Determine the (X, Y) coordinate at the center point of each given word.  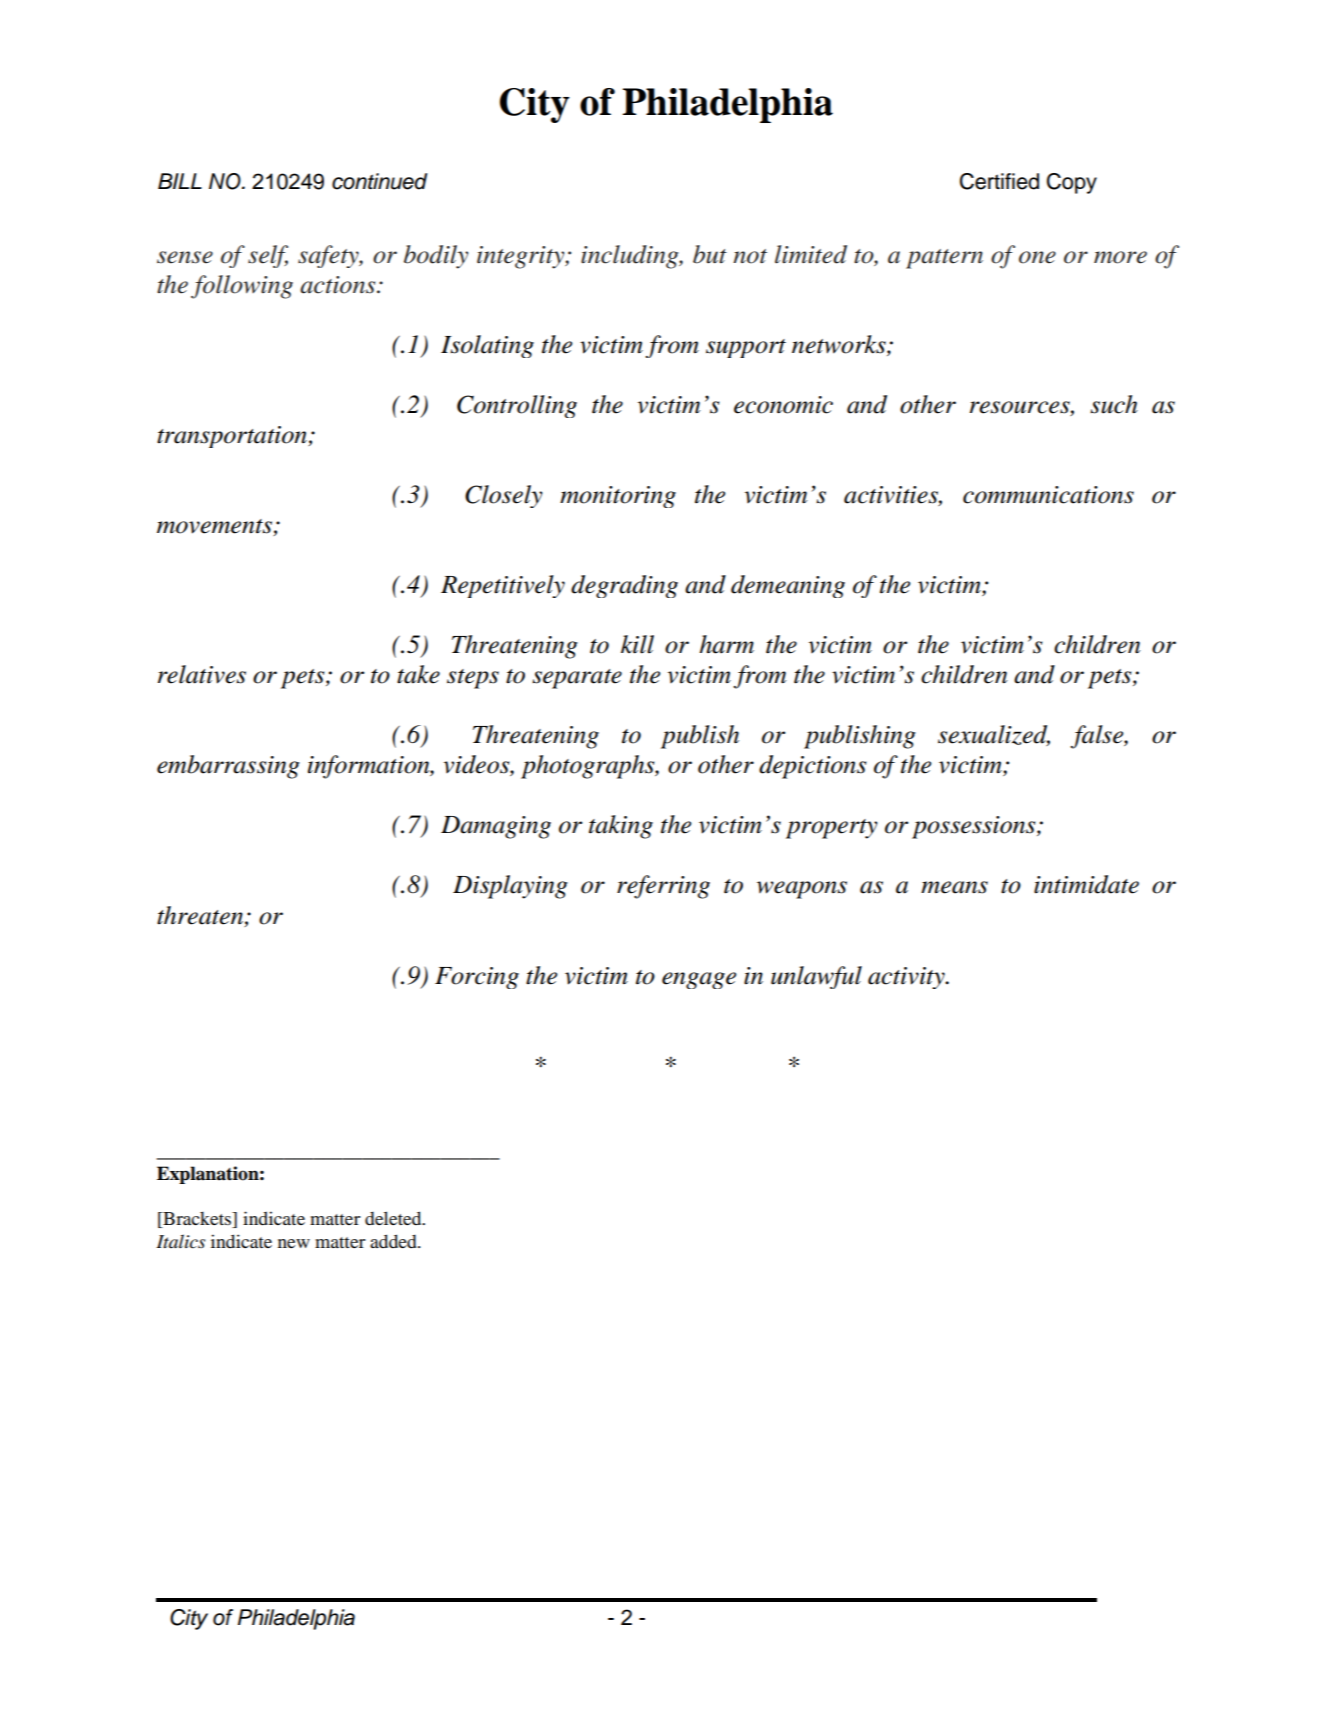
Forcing (477, 978)
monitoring (618, 497)
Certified (999, 181)
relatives (202, 674)
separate (577, 679)
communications (1048, 495)
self (268, 256)
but (710, 254)
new (294, 1243)
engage (699, 980)
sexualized (994, 735)
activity (907, 978)
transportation (233, 437)
